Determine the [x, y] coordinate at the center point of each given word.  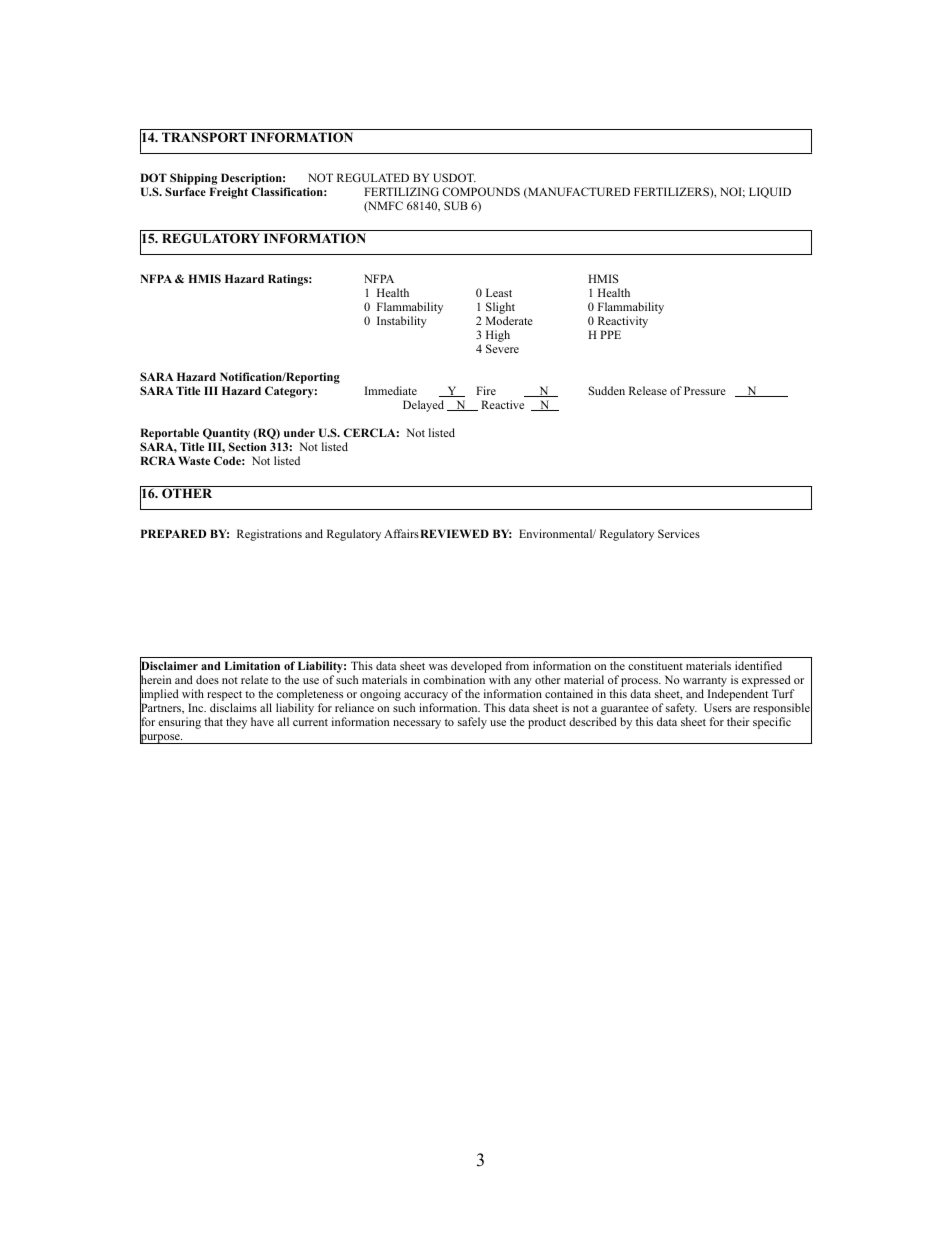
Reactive [502, 404]
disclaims [233, 707]
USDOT [454, 177]
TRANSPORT [204, 137]
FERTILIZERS [672, 191]
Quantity [226, 435]
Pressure [705, 390]
